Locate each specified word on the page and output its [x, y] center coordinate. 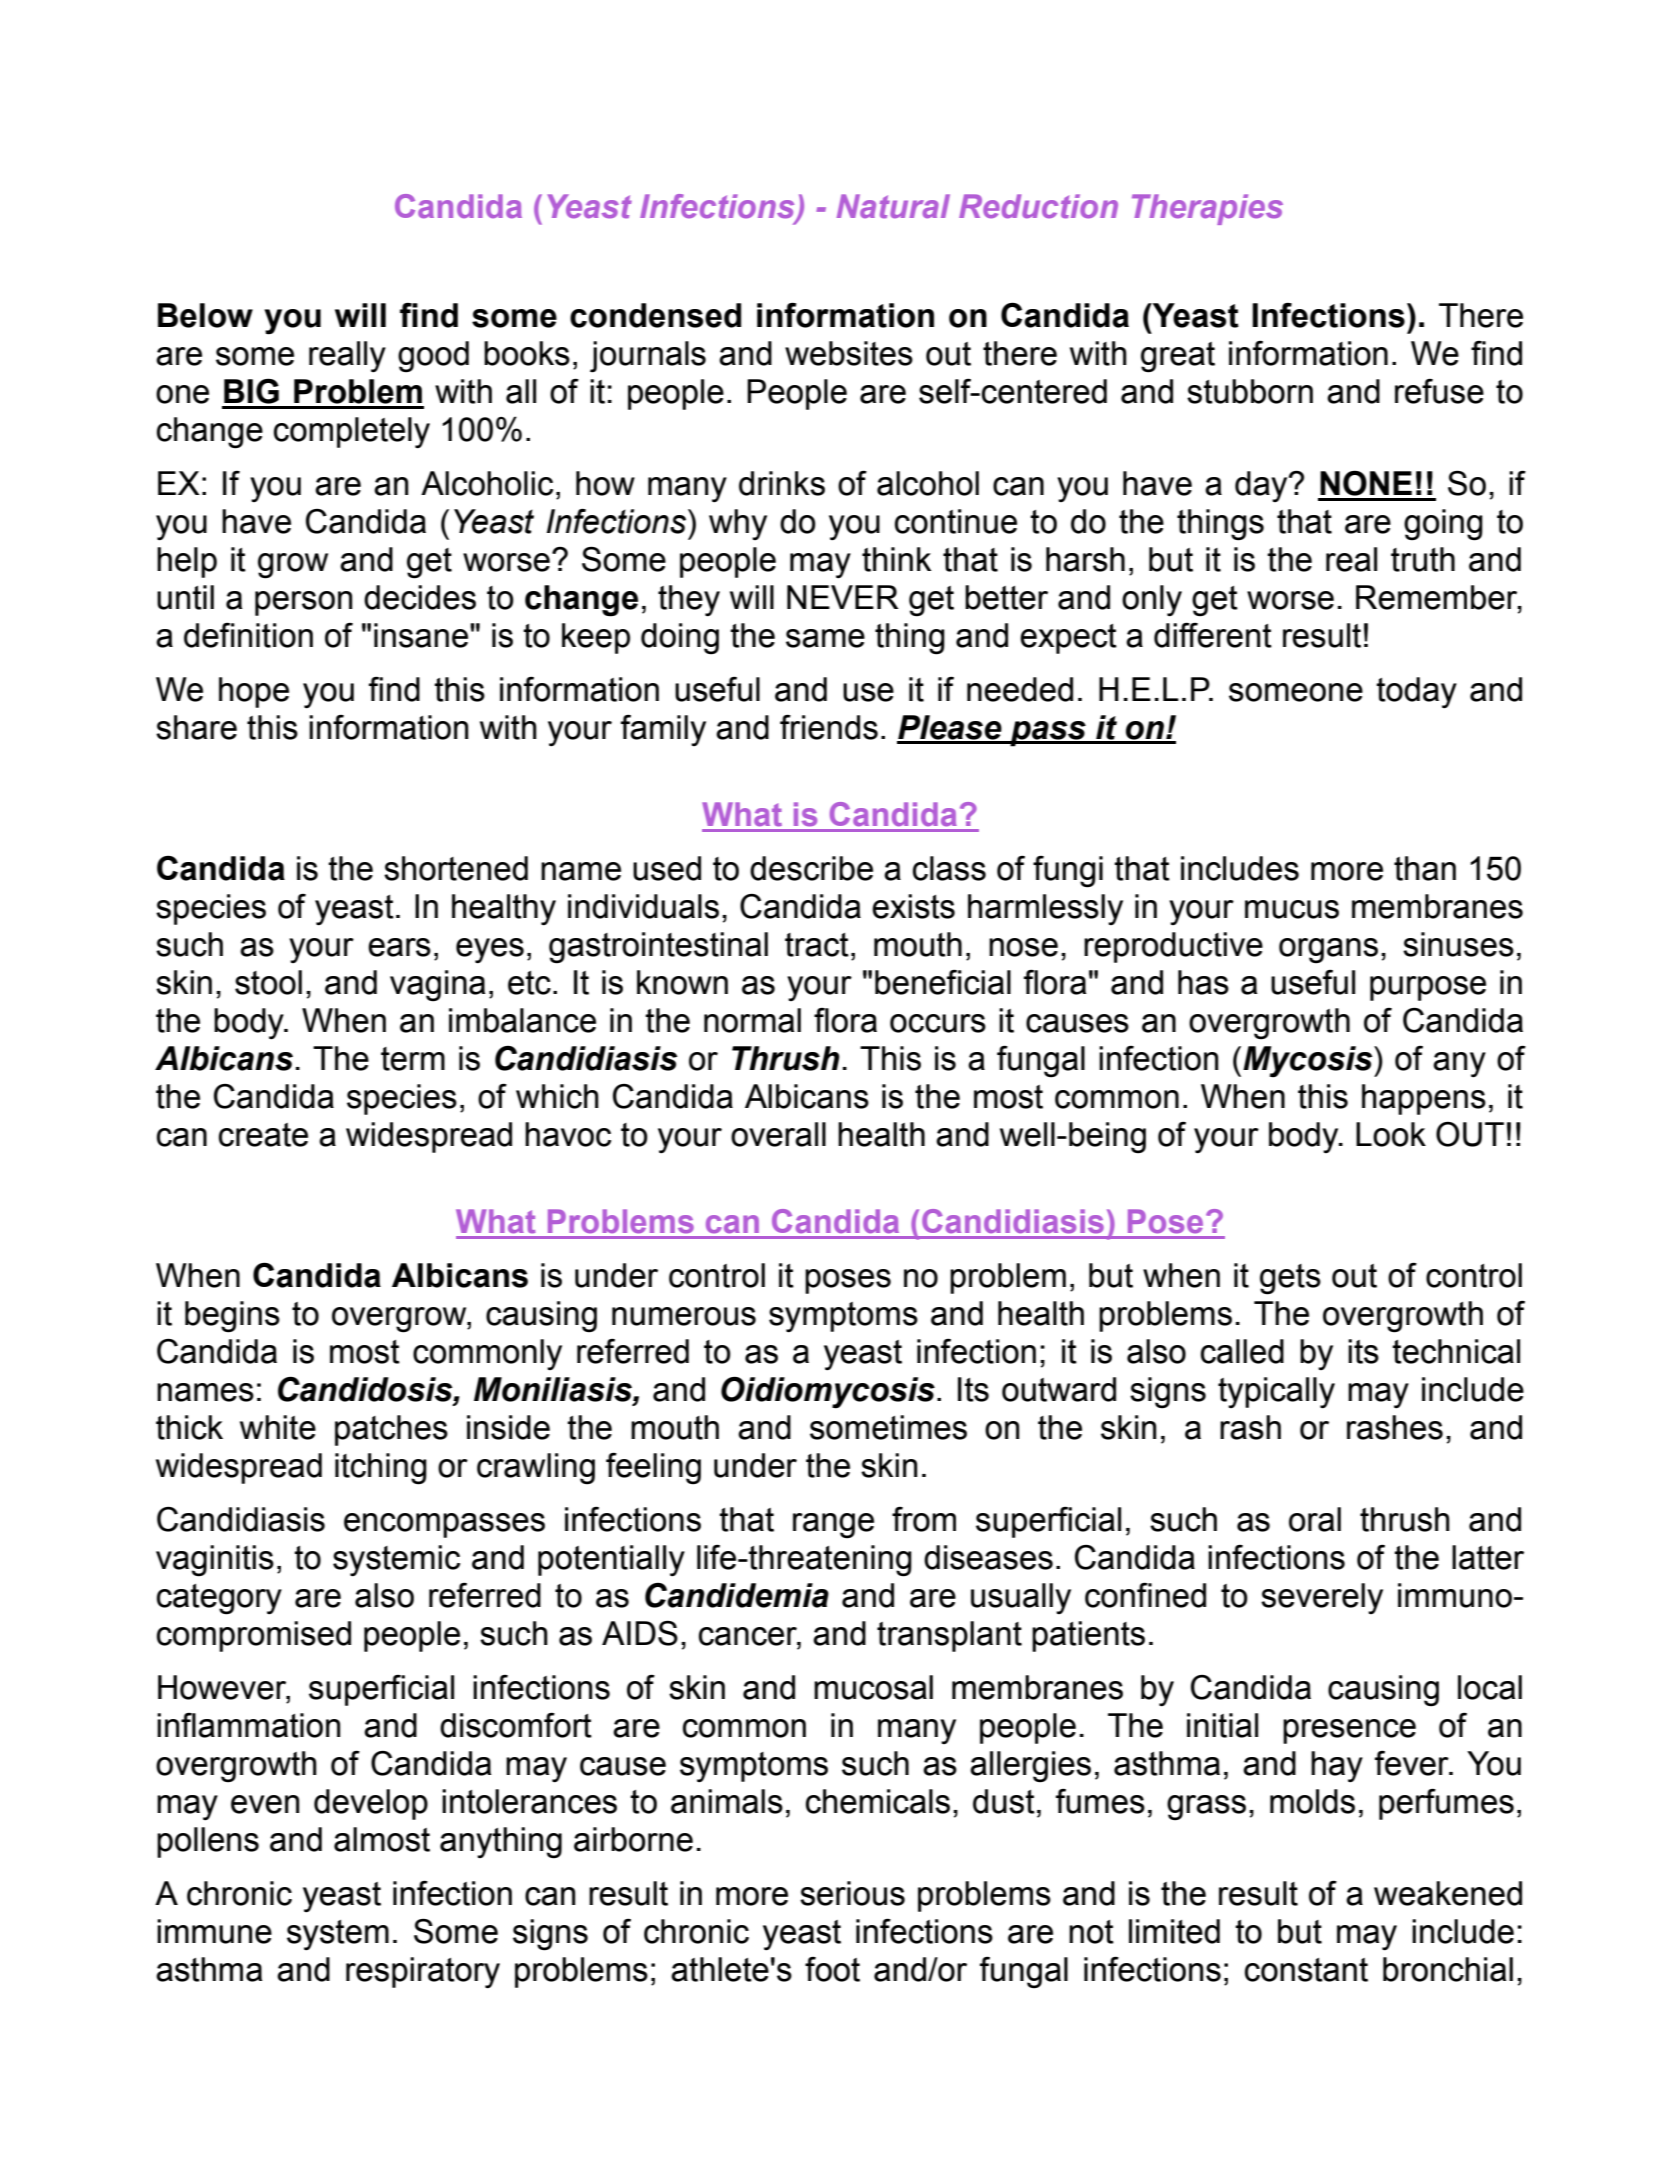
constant [1306, 1970]
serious [852, 1893]
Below [205, 315]
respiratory [423, 1973]
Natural [893, 206]
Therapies [1207, 209]
